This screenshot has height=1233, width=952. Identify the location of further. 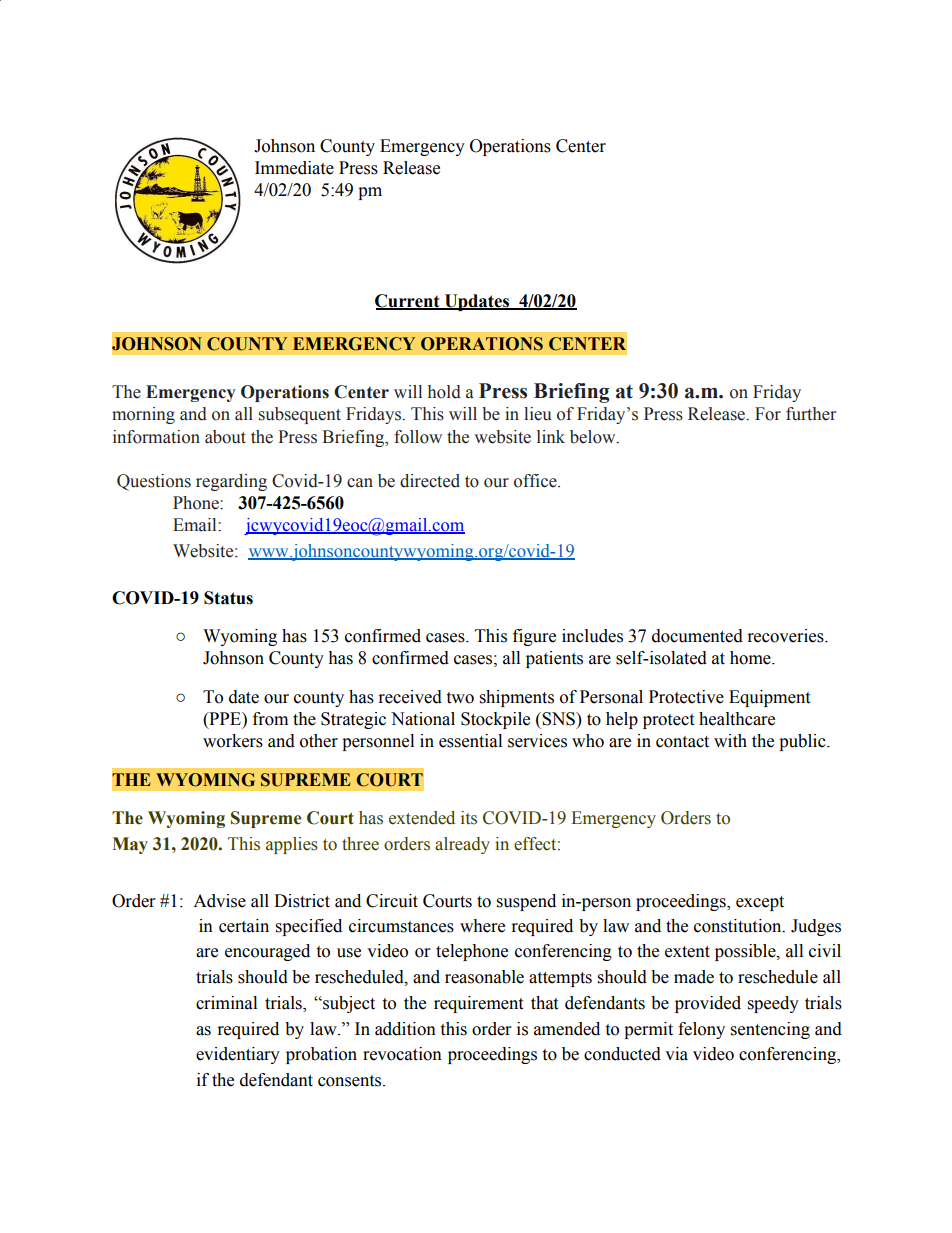
(811, 414).
